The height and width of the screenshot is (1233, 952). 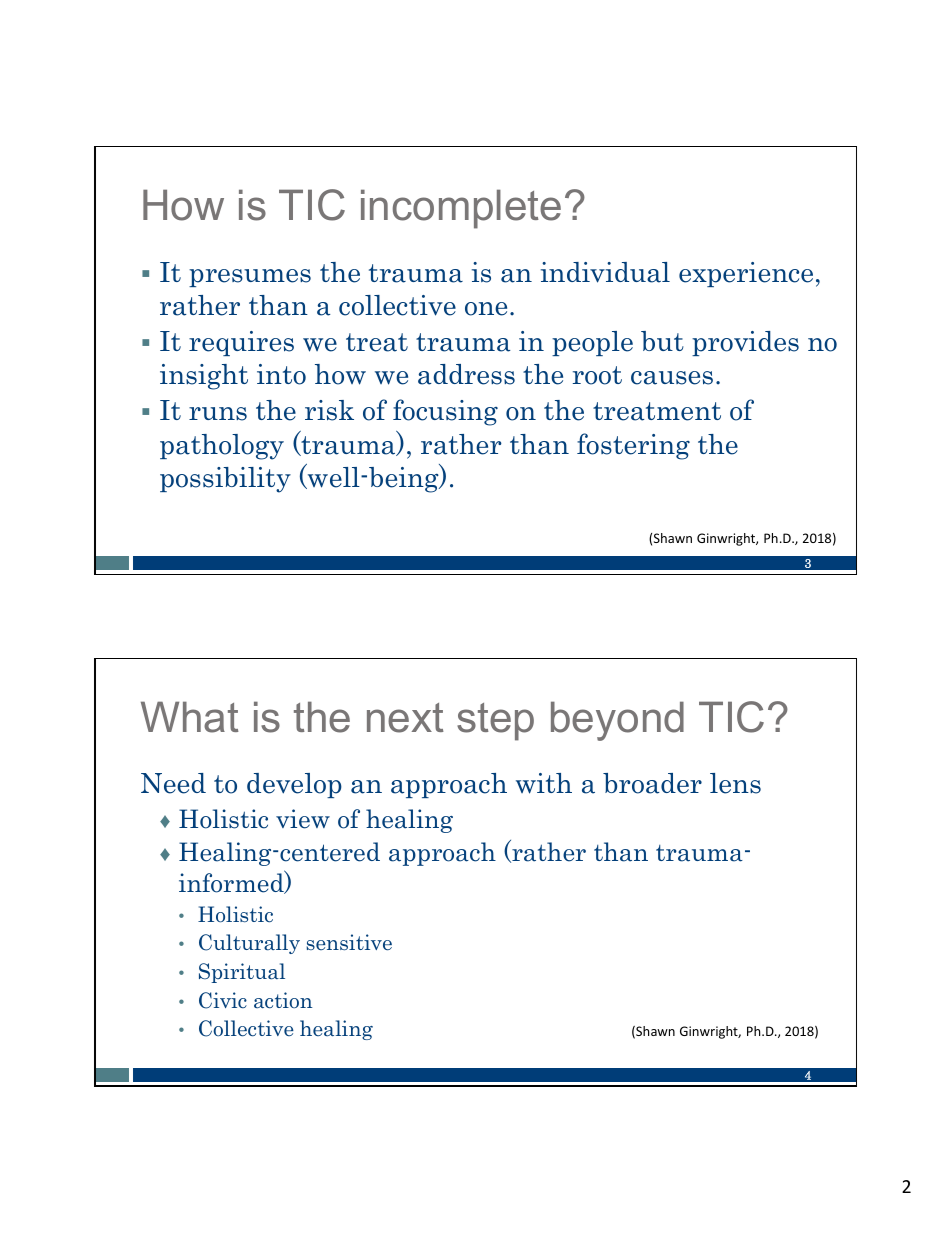 What do you see at coordinates (461, 209) in the screenshot?
I see `incomplete` at bounding box center [461, 209].
